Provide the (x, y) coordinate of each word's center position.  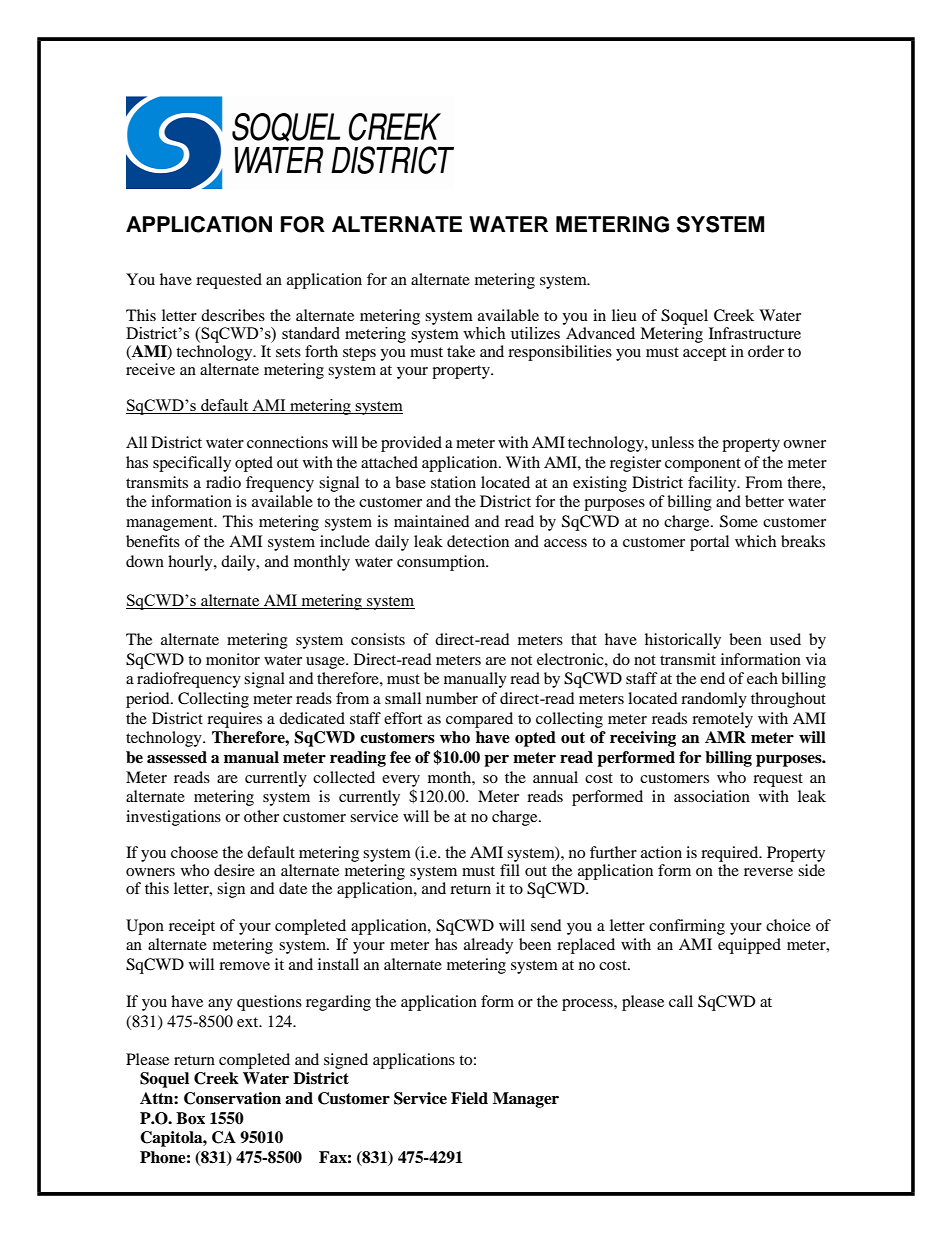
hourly (191, 563)
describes (233, 315)
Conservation (232, 1098)
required (731, 854)
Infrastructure (755, 333)
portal (709, 543)
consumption (442, 563)
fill (510, 870)
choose (194, 852)
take (461, 351)
